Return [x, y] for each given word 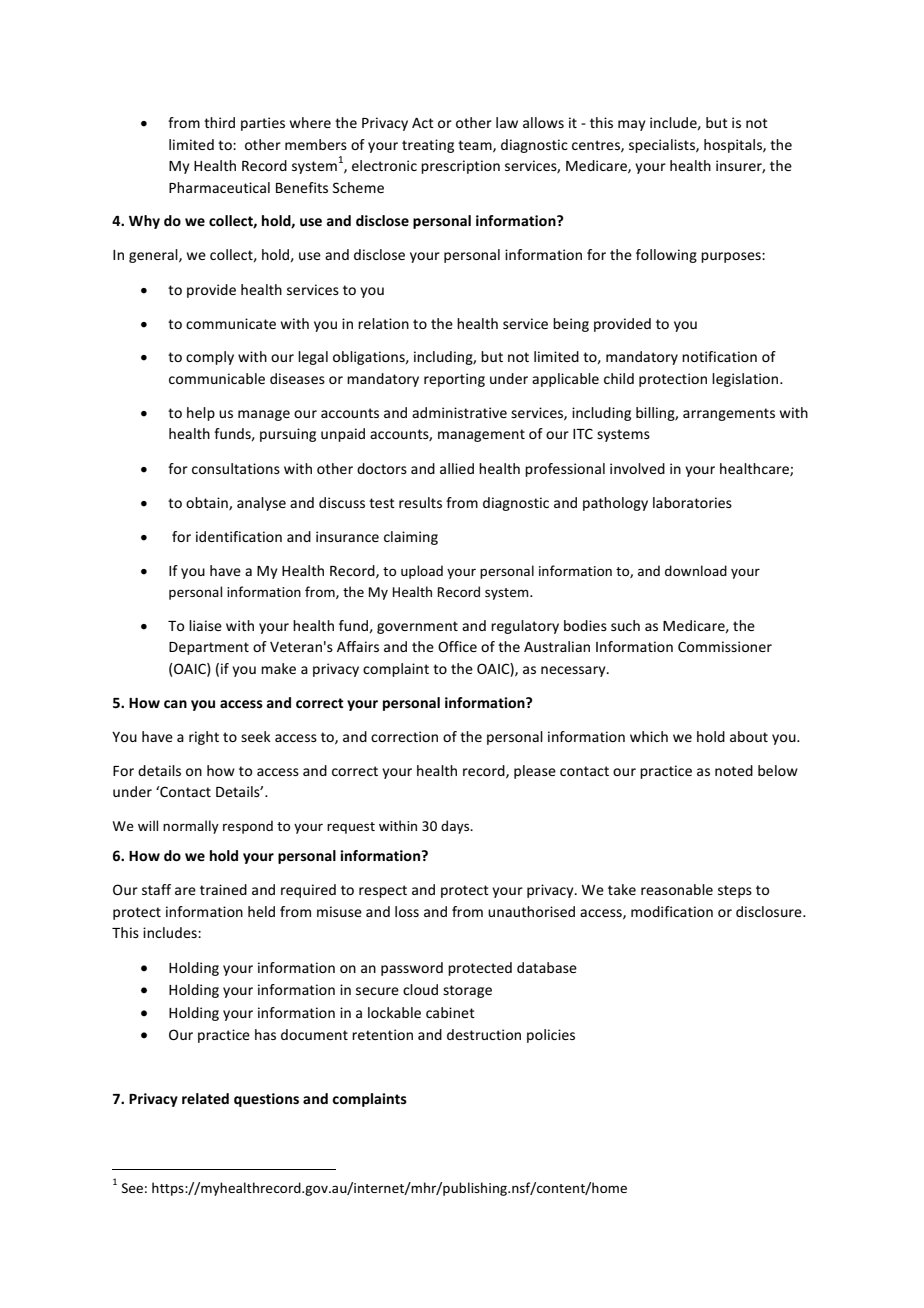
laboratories [692, 502]
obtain [208, 503]
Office [457, 646]
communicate [231, 323]
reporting [454, 380]
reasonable [677, 889]
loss [407, 911]
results [420, 502]
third [219, 122]
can [175, 704]
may [632, 125]
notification [719, 356]
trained [223, 889]
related [205, 1098]
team [476, 146]
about [749, 736]
